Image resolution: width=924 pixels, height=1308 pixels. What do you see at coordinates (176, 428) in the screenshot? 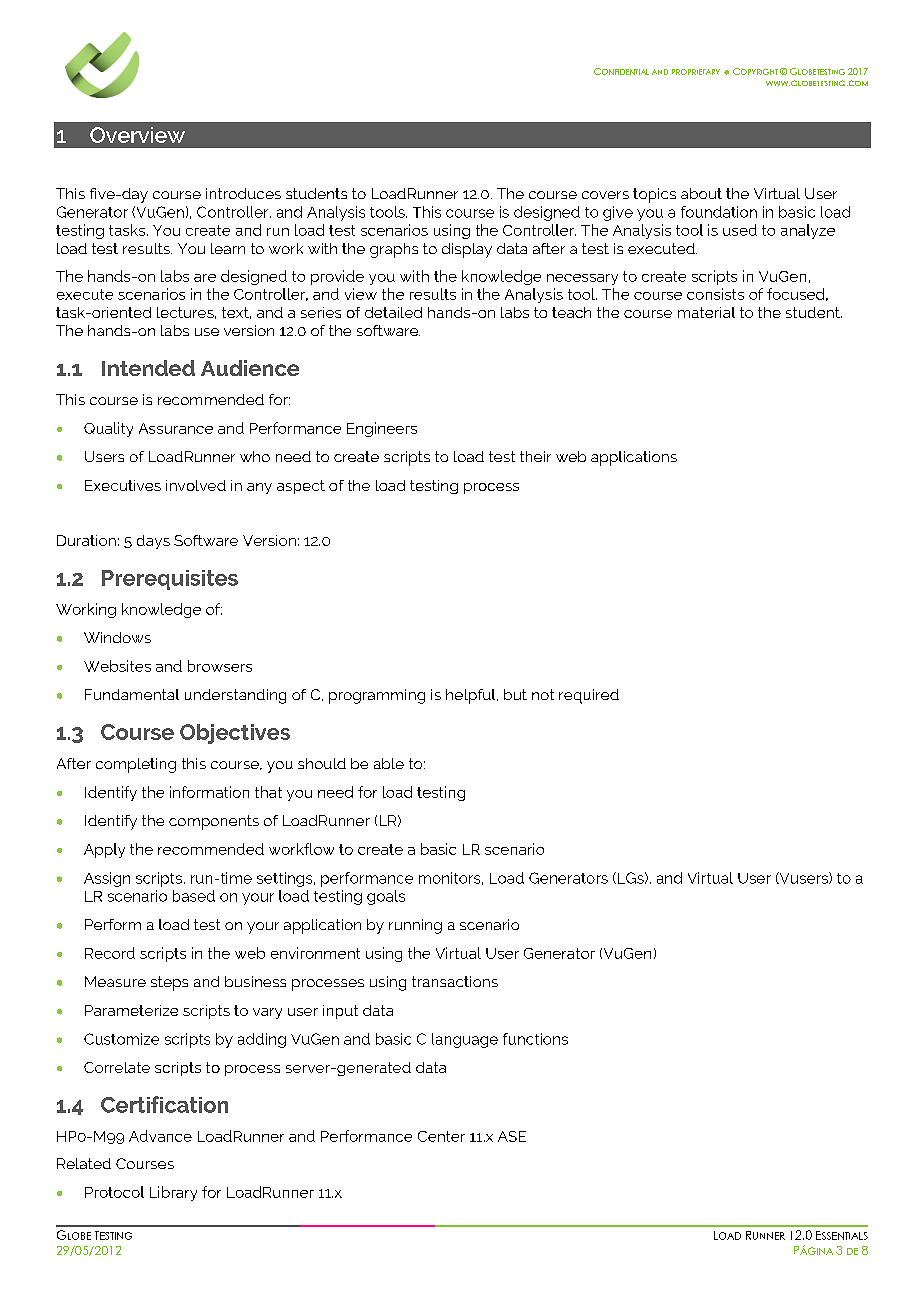
I see `Assurance` at bounding box center [176, 428].
